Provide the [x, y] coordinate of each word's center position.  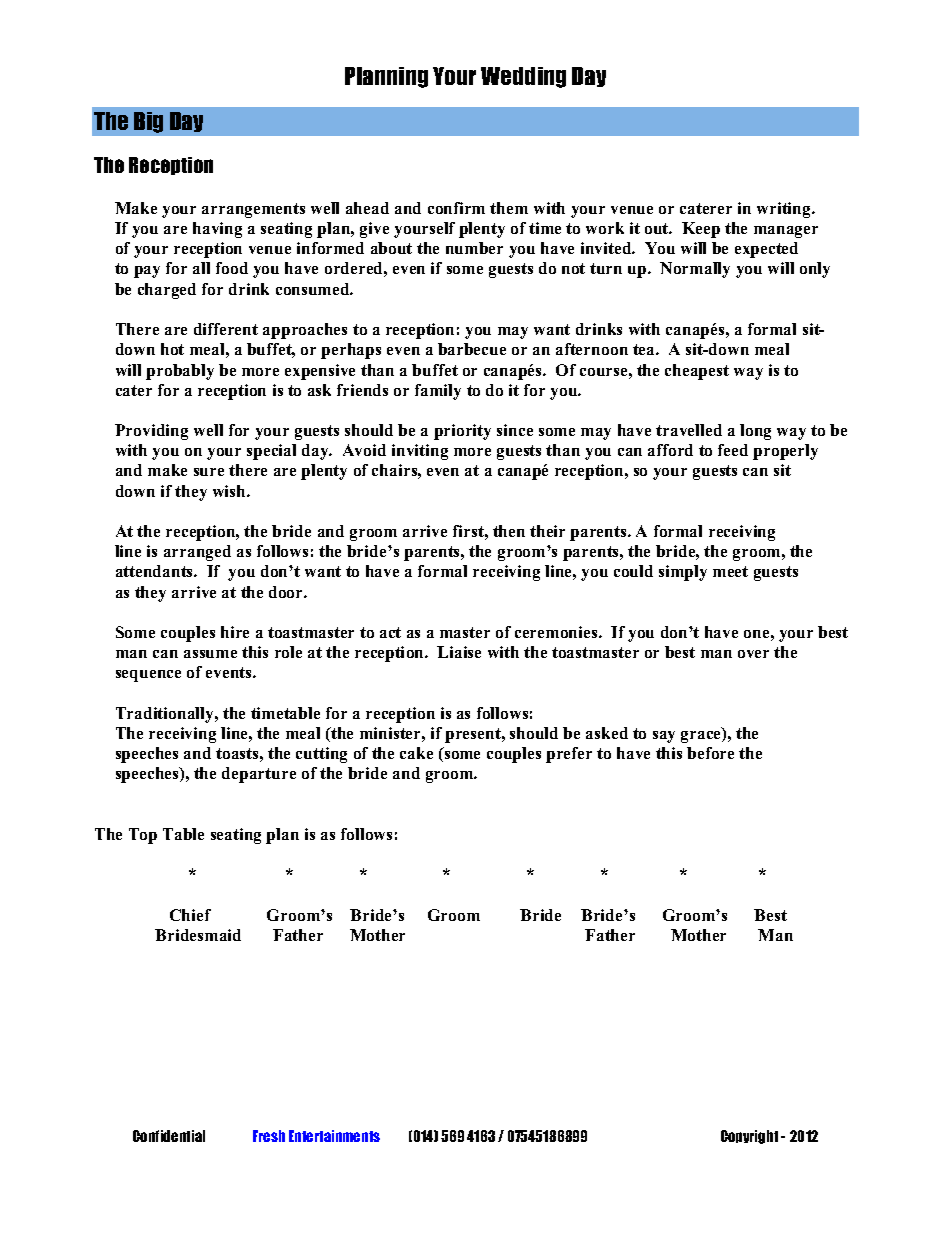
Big [148, 122]
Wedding [523, 77]
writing [785, 210]
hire [235, 632]
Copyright [749, 1137]
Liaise [459, 652]
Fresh [269, 1136]
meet [730, 571]
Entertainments [334, 1136]
